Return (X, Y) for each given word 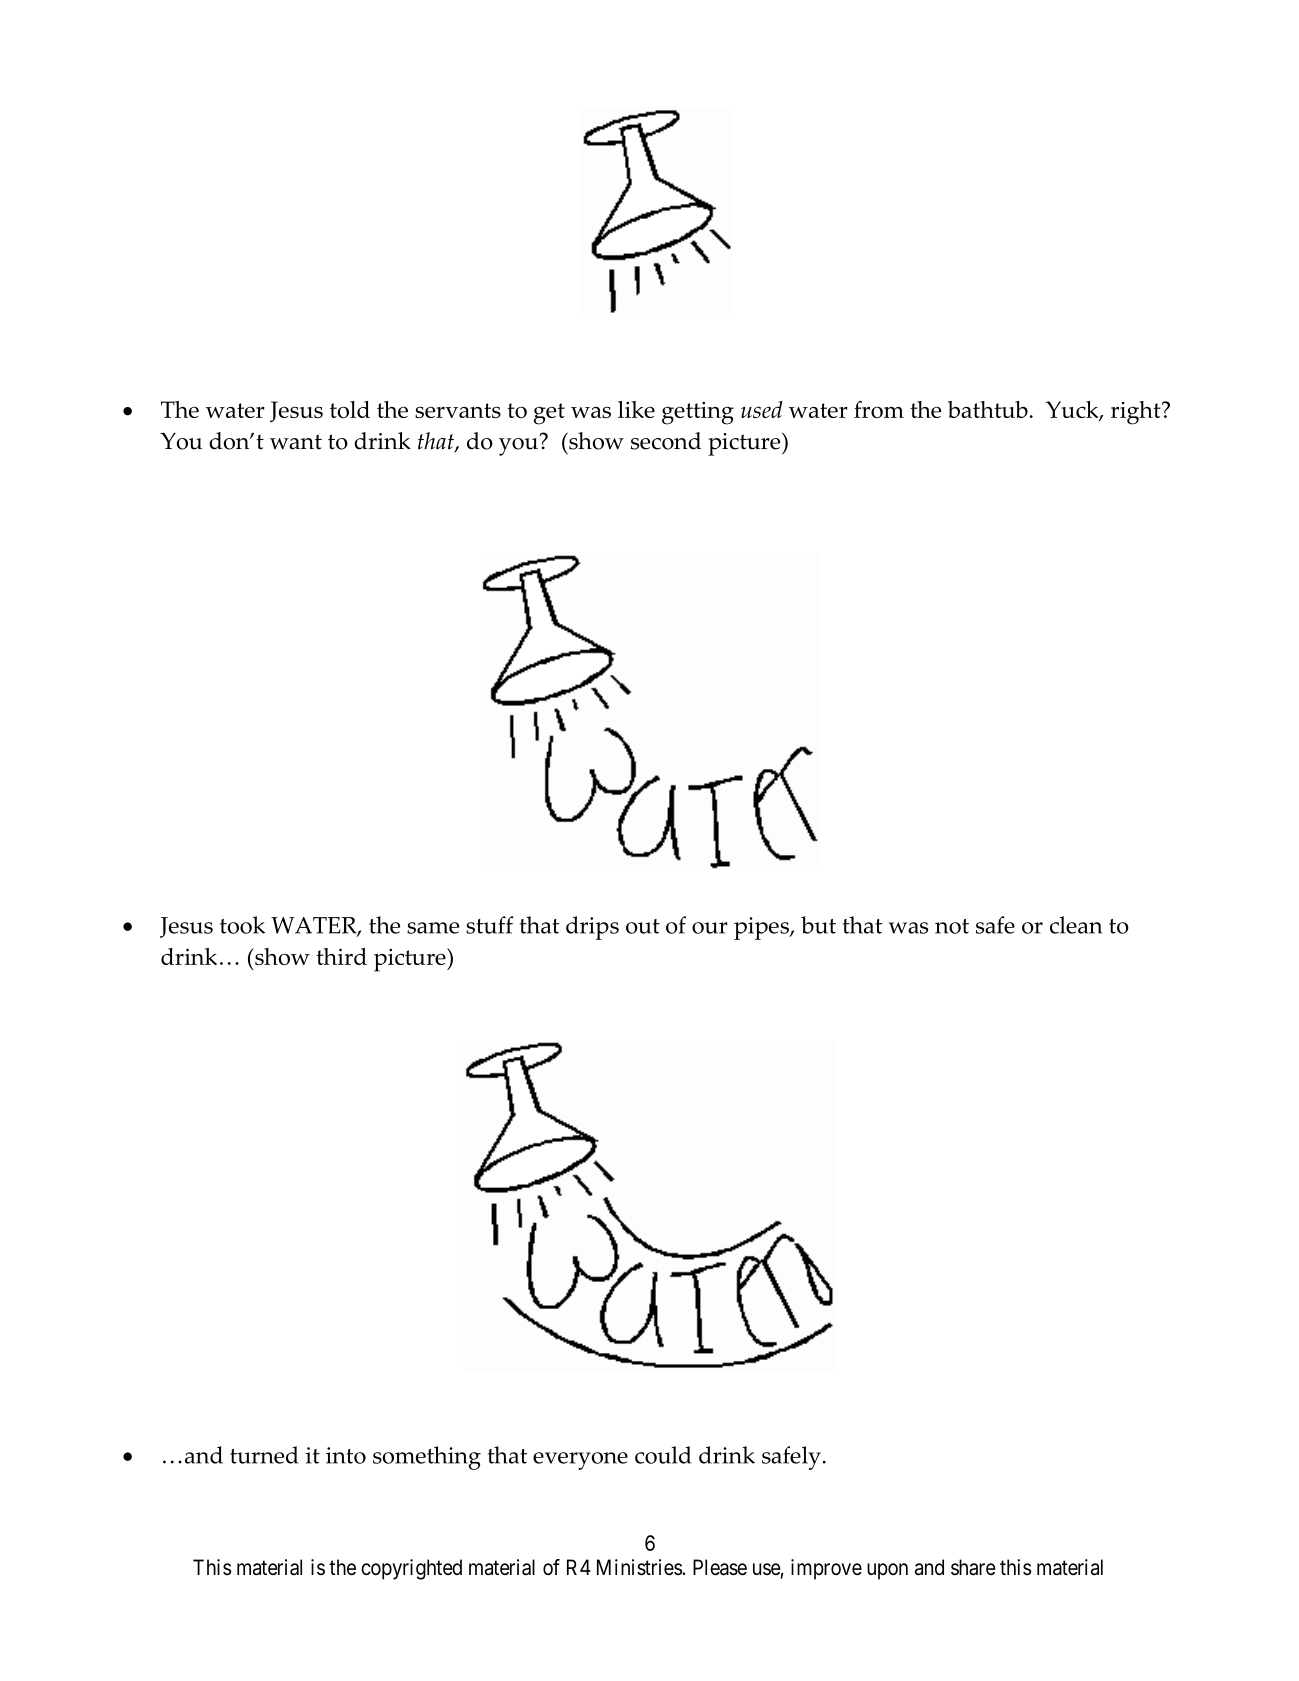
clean (1076, 925)
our (710, 928)
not (952, 926)
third (341, 956)
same (433, 928)
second (666, 441)
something (427, 1458)
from (879, 409)
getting (698, 413)
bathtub (988, 409)
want (296, 442)
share (973, 1567)
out (643, 926)
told (350, 409)
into (346, 1455)
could (663, 1455)
